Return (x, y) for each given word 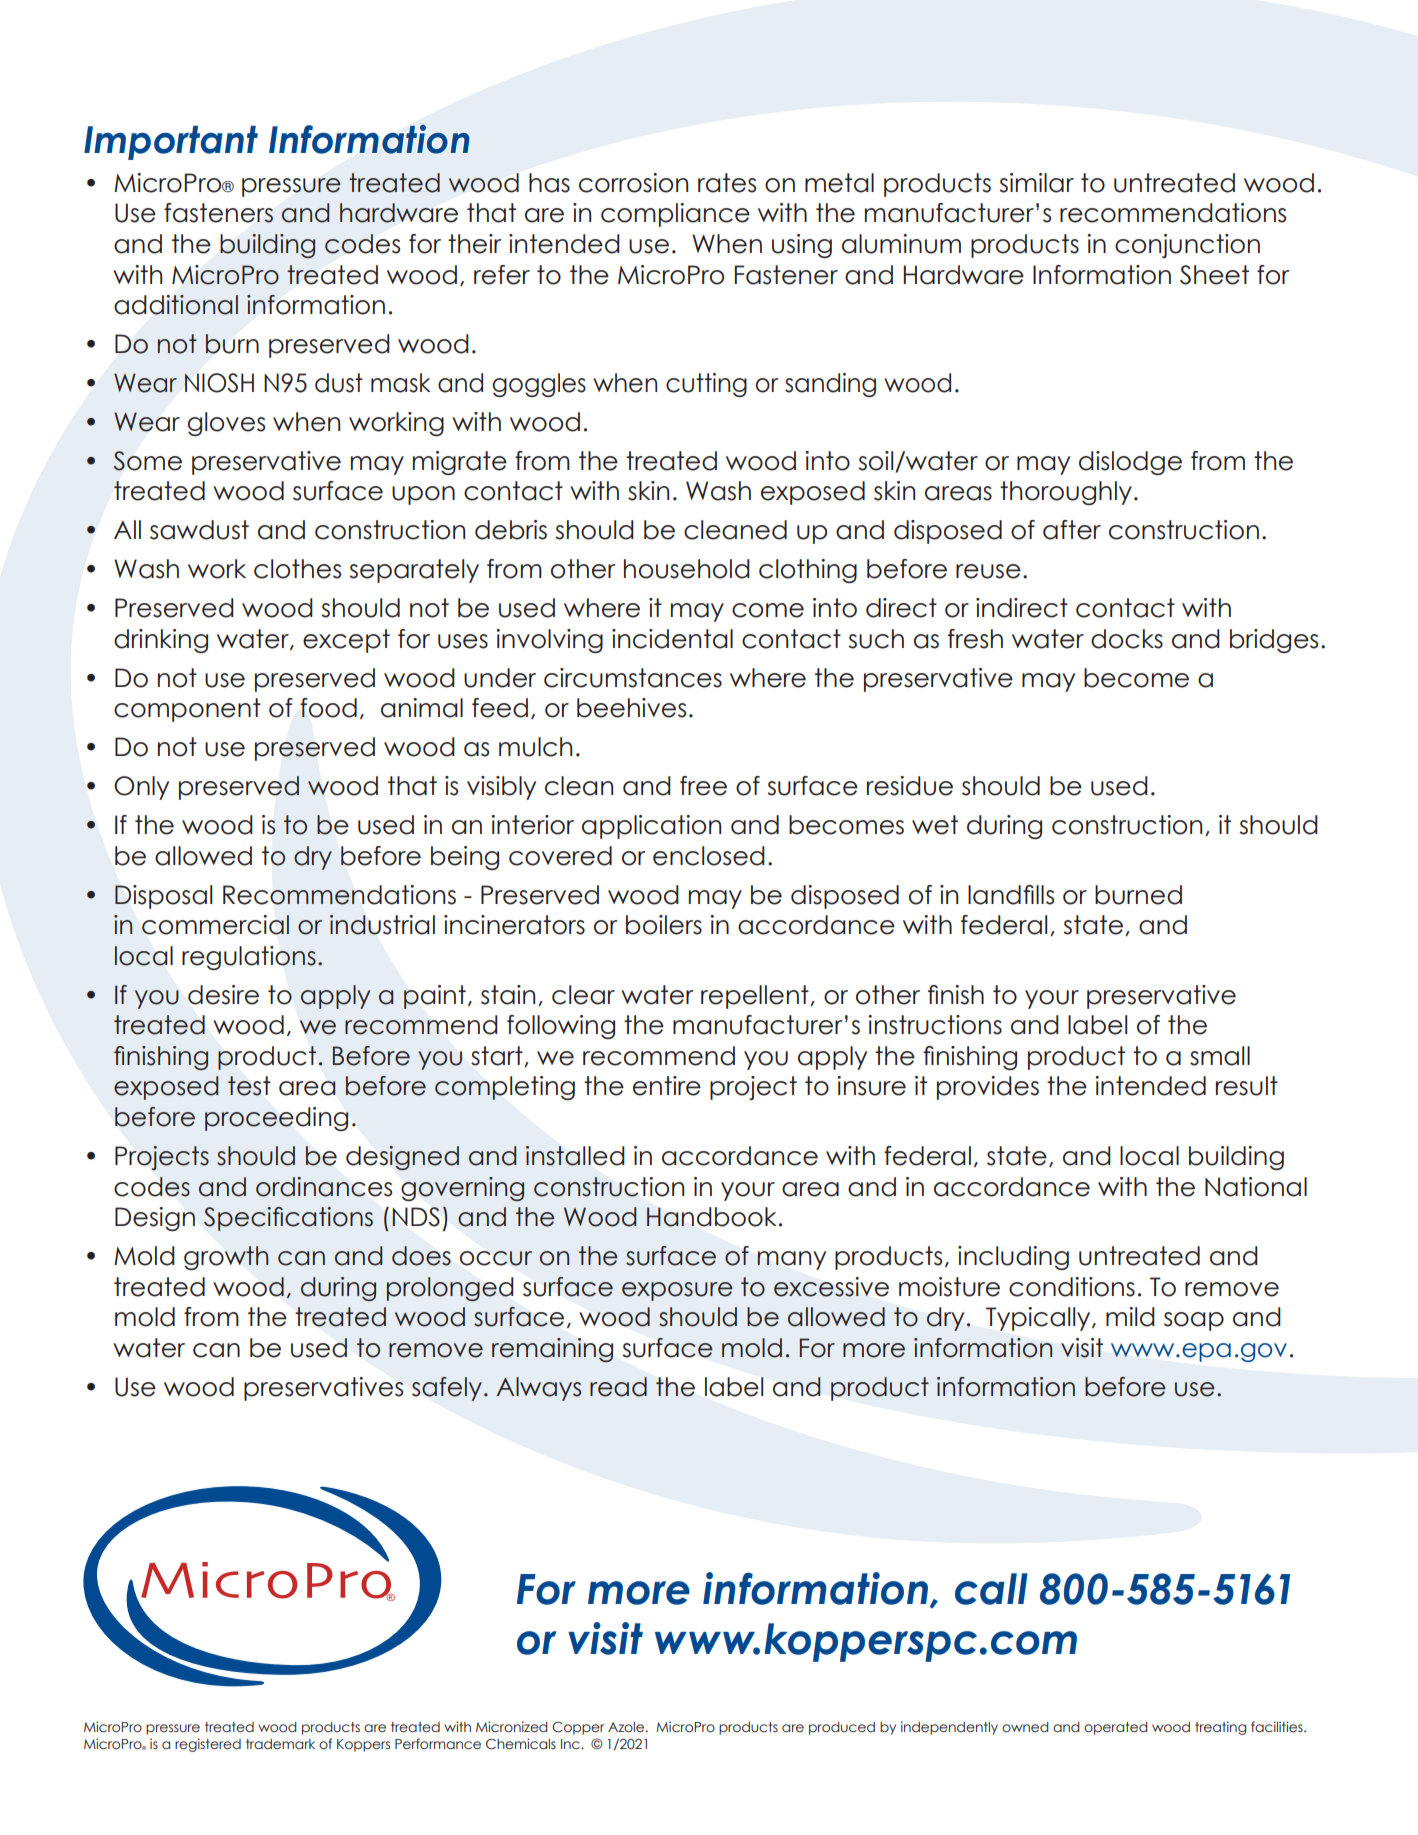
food (328, 708)
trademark (280, 1744)
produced (842, 1728)
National (1256, 1187)
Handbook (712, 1217)
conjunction (1187, 246)
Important (171, 143)
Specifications (288, 1219)
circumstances (633, 678)
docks (1127, 639)
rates (727, 183)
